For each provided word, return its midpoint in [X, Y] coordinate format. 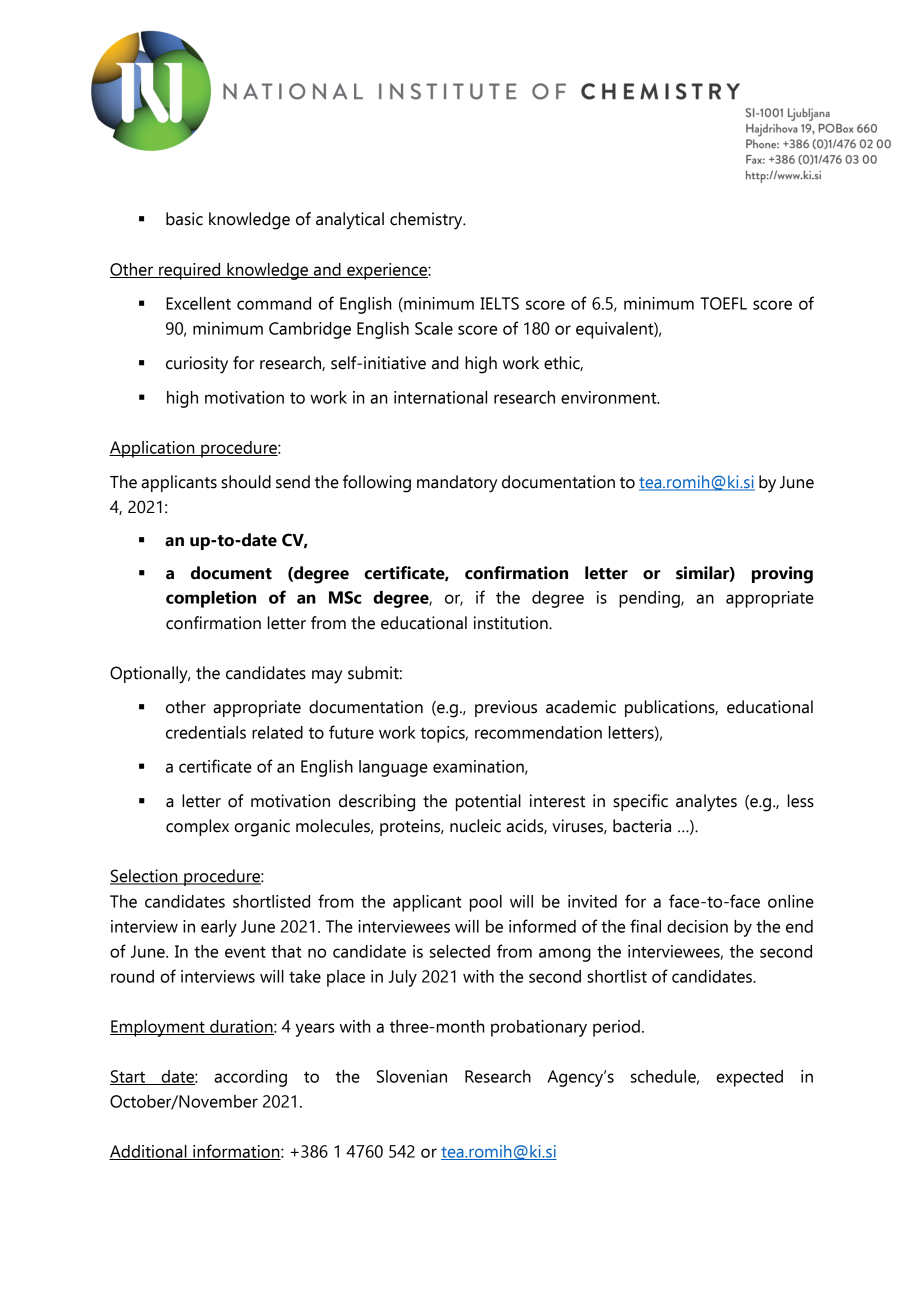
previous [506, 708]
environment [610, 397]
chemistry [427, 221]
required [190, 271]
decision [697, 926]
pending [650, 599]
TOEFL [723, 303]
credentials [206, 732]
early [219, 928]
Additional [149, 1152]
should [246, 482]
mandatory [457, 484]
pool [486, 903]
